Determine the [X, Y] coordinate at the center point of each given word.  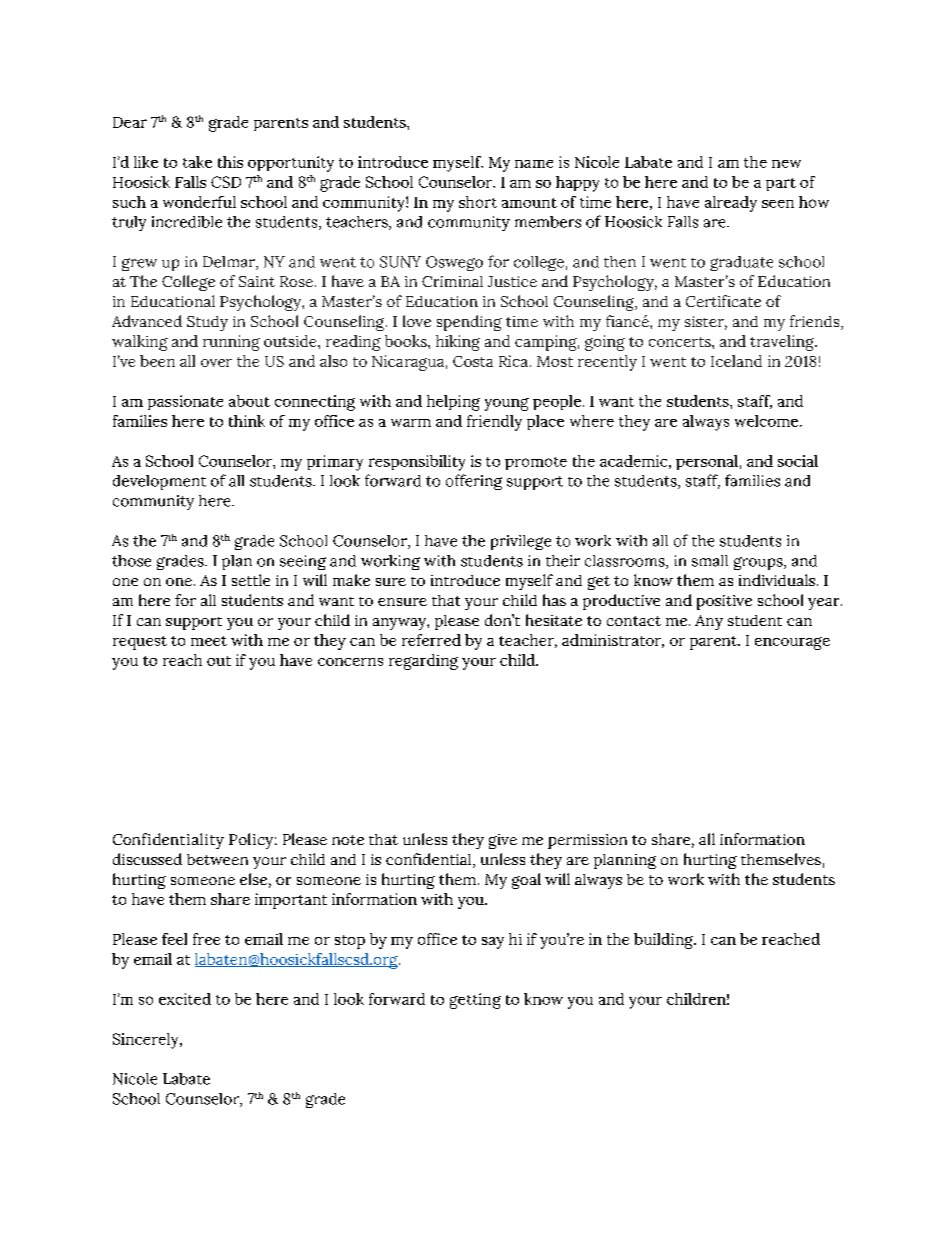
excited [185, 999]
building [664, 941]
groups [759, 563]
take [197, 162]
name [534, 164]
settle [251, 580]
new [786, 164]
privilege [521, 542]
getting [475, 1001]
